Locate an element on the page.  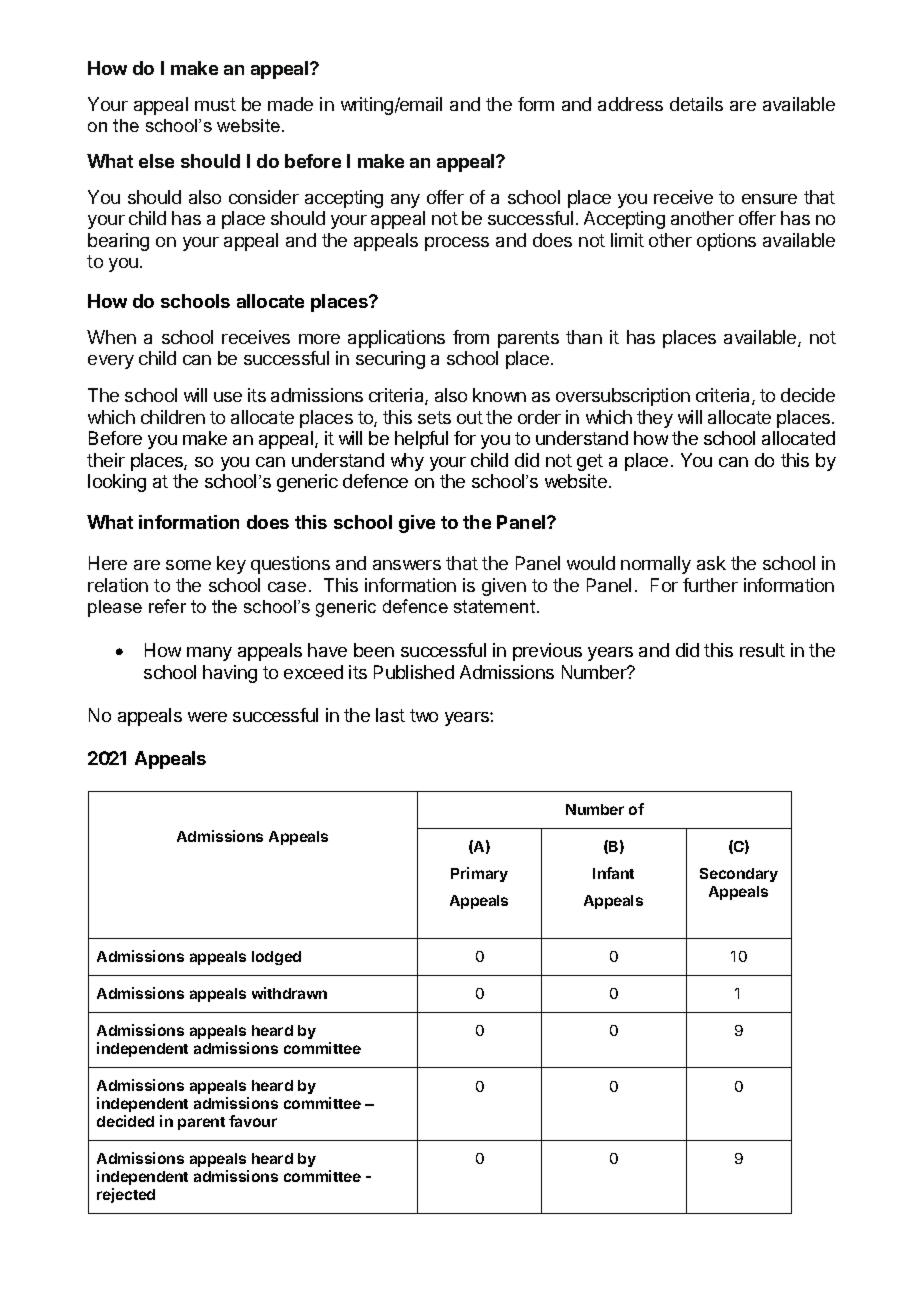
rejected is located at coordinates (126, 1195).
